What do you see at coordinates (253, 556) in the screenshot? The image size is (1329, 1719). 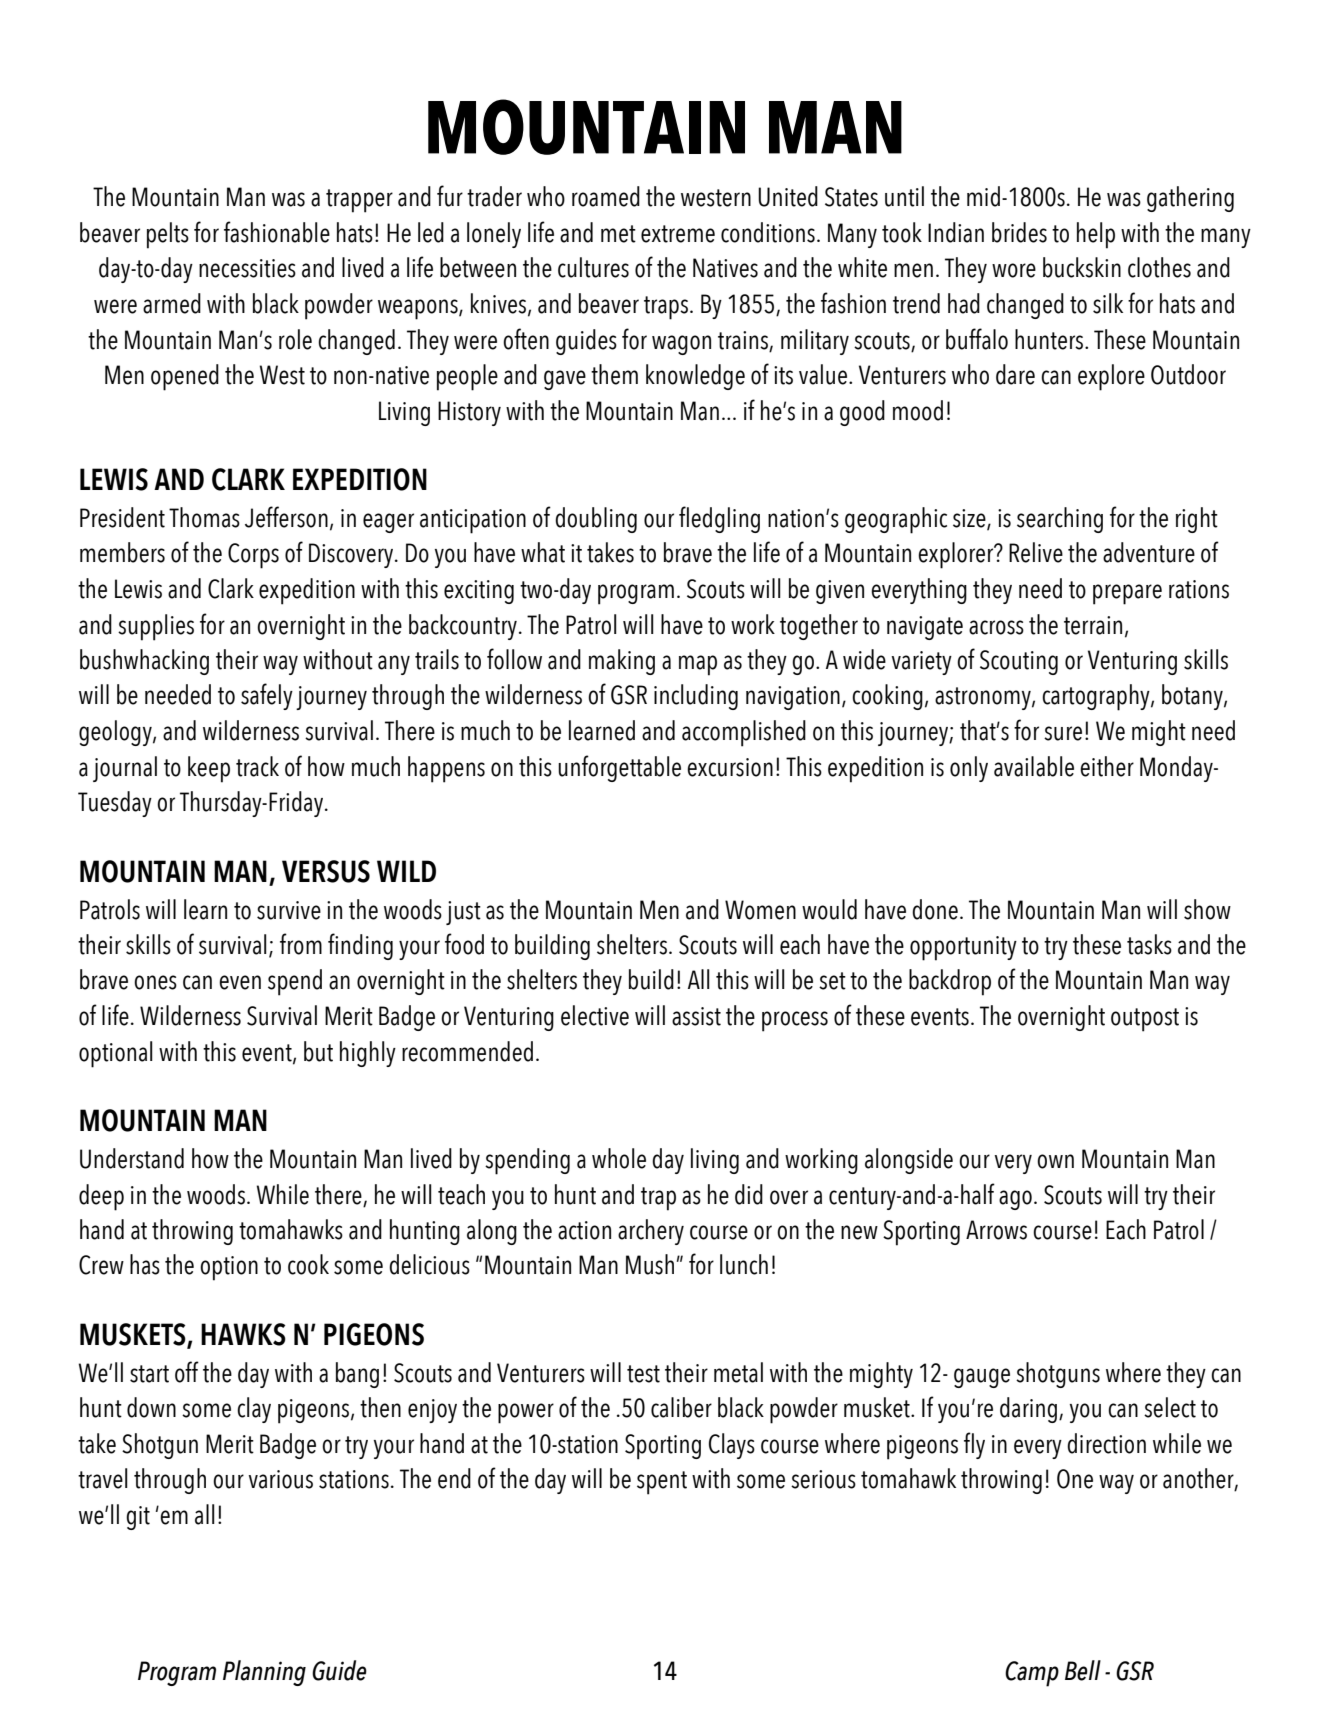 I see `Corps` at bounding box center [253, 556].
